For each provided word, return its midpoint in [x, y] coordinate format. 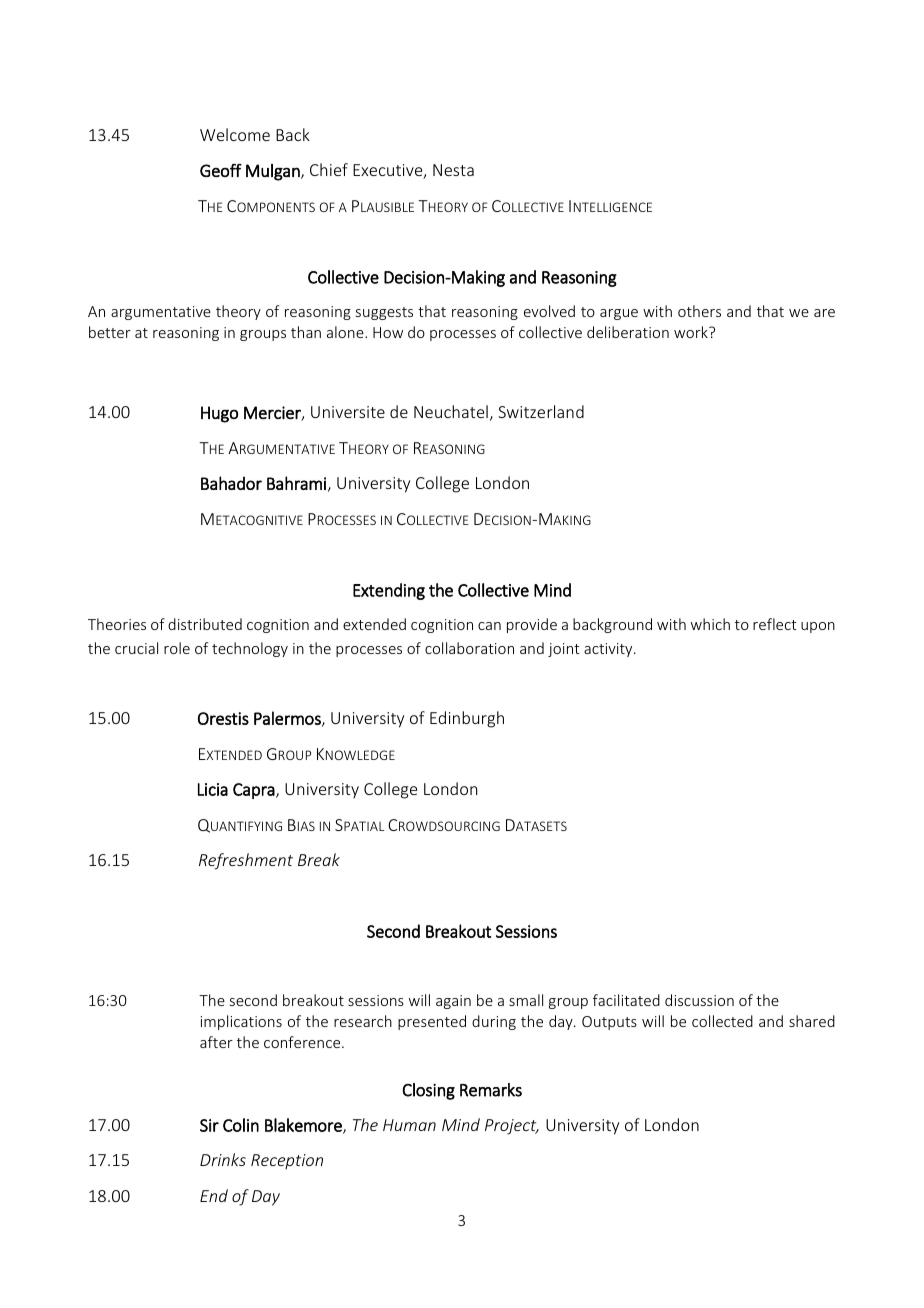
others [699, 311]
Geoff [221, 170]
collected [722, 1021]
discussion [699, 1000]
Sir [209, 1125]
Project [512, 1127]
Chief [329, 169]
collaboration [469, 648]
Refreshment [246, 861]
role [177, 648]
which [710, 624]
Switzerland [541, 411]
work [692, 332]
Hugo [219, 414]
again [453, 1002]
